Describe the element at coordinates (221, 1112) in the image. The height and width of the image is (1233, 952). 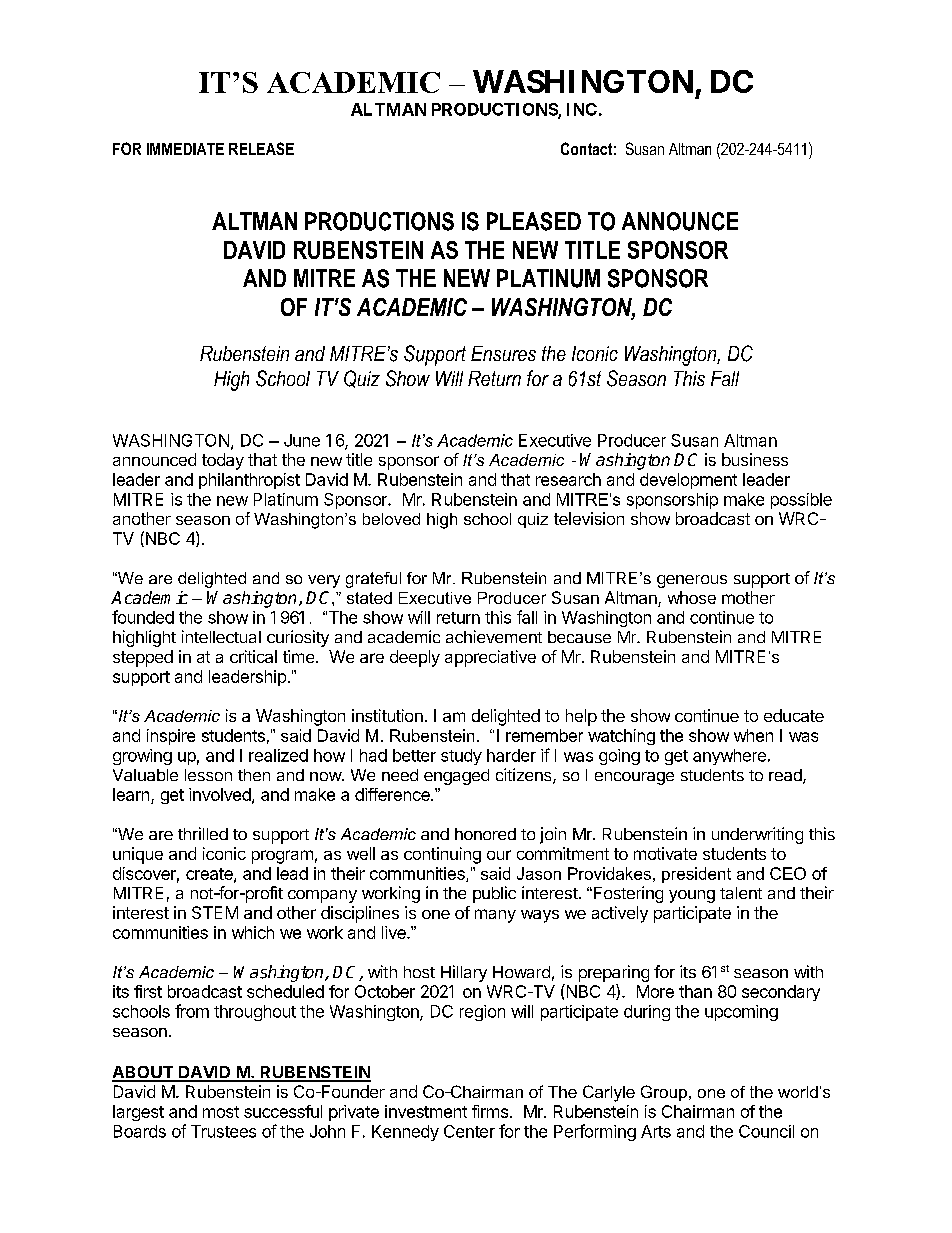
I see `most` at that location.
